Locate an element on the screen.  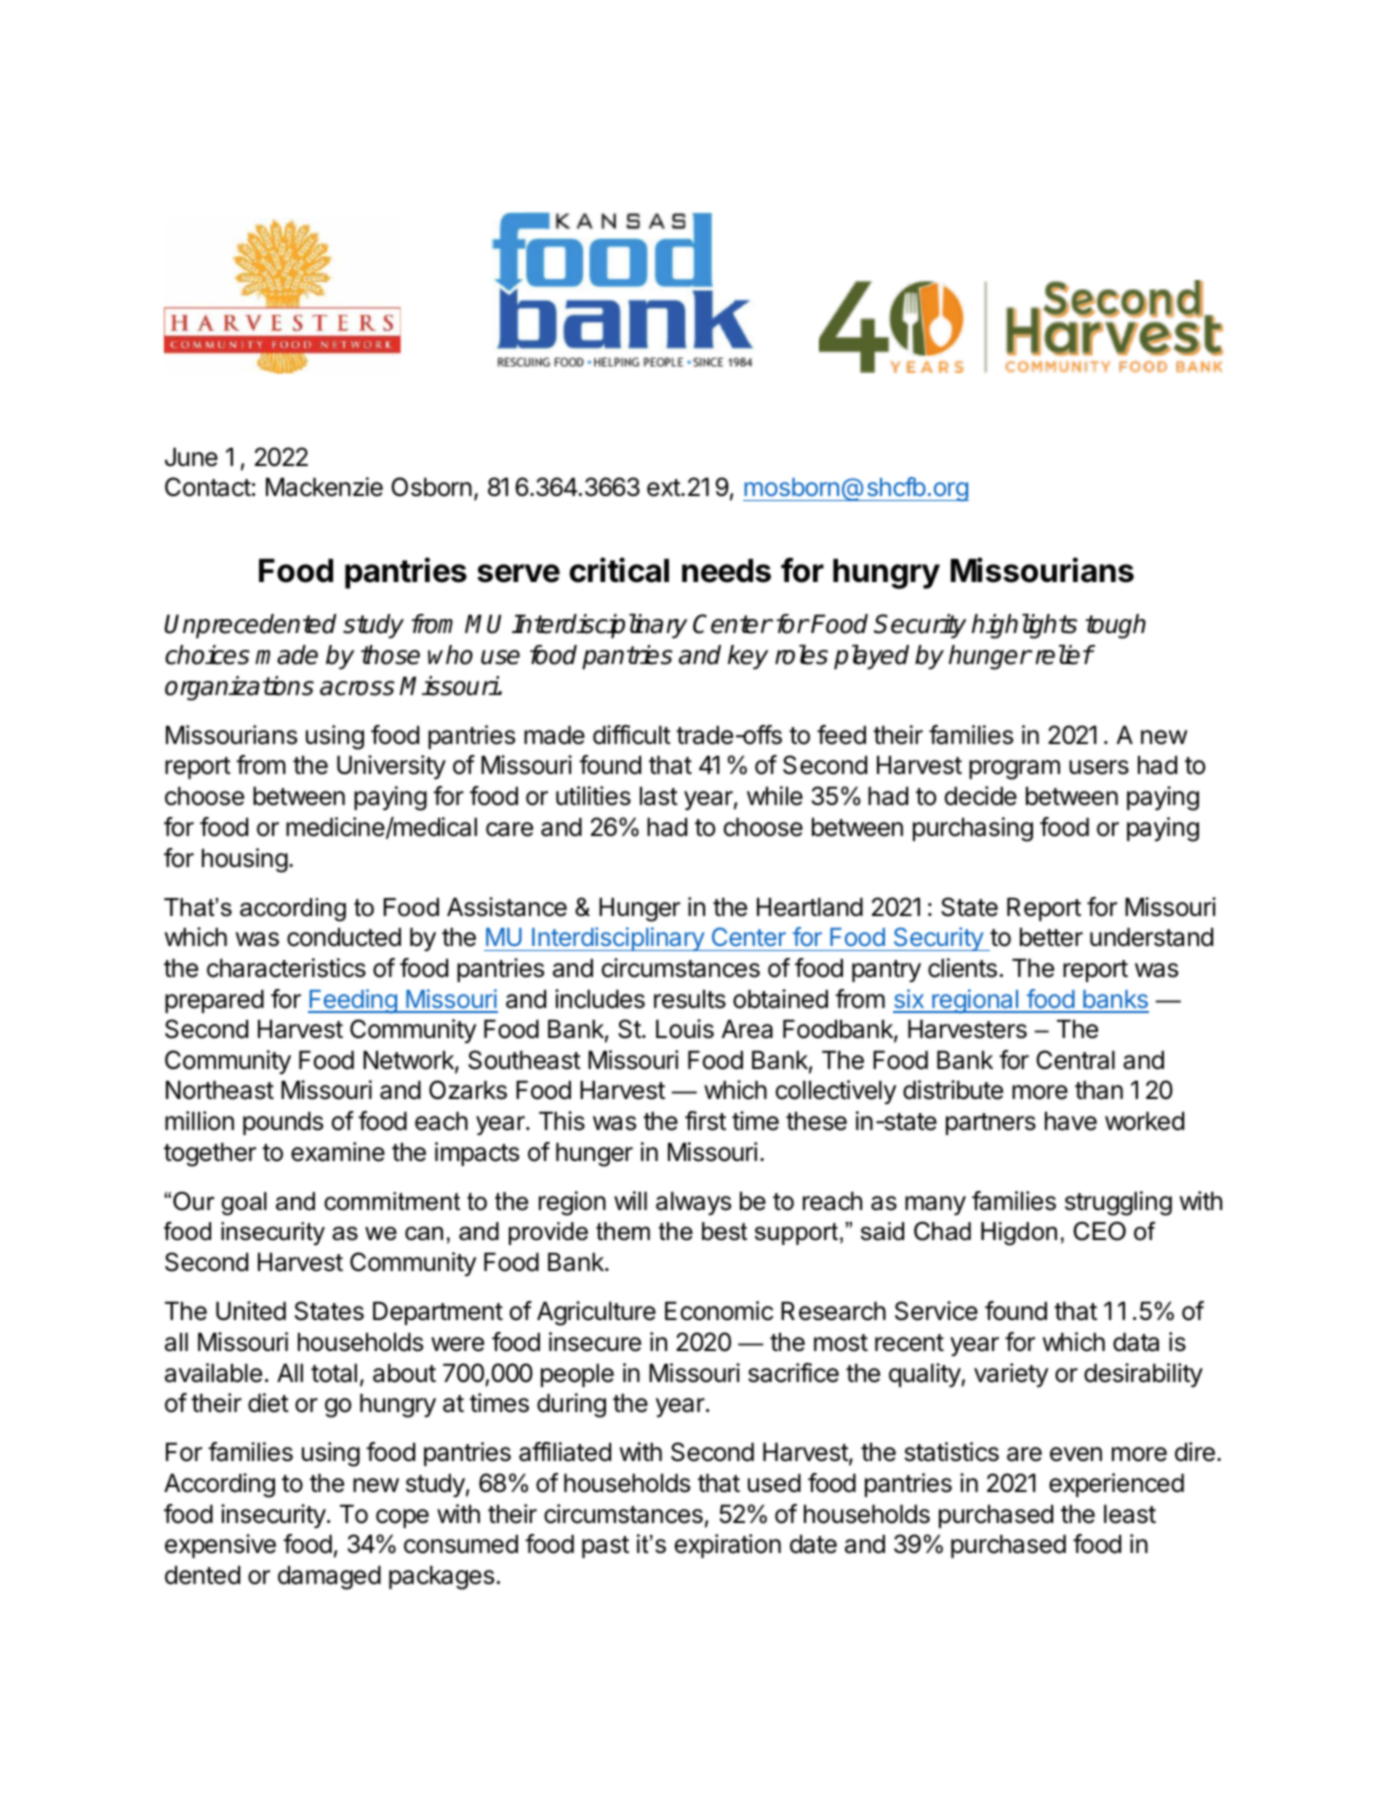
needs is located at coordinates (726, 571).
